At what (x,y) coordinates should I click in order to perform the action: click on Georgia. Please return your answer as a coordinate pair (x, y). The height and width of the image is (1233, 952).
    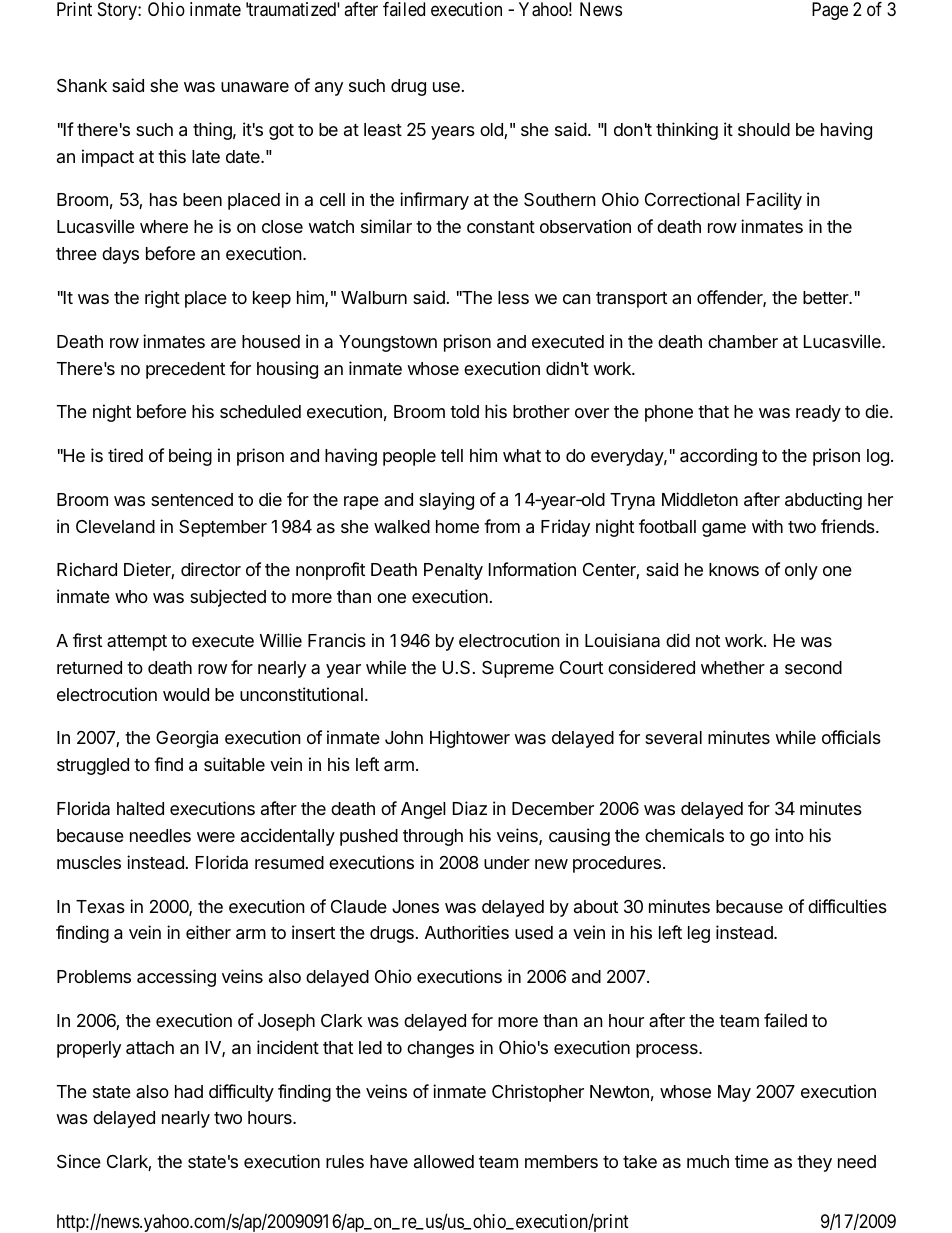
    Looking at the image, I should click on (187, 739).
